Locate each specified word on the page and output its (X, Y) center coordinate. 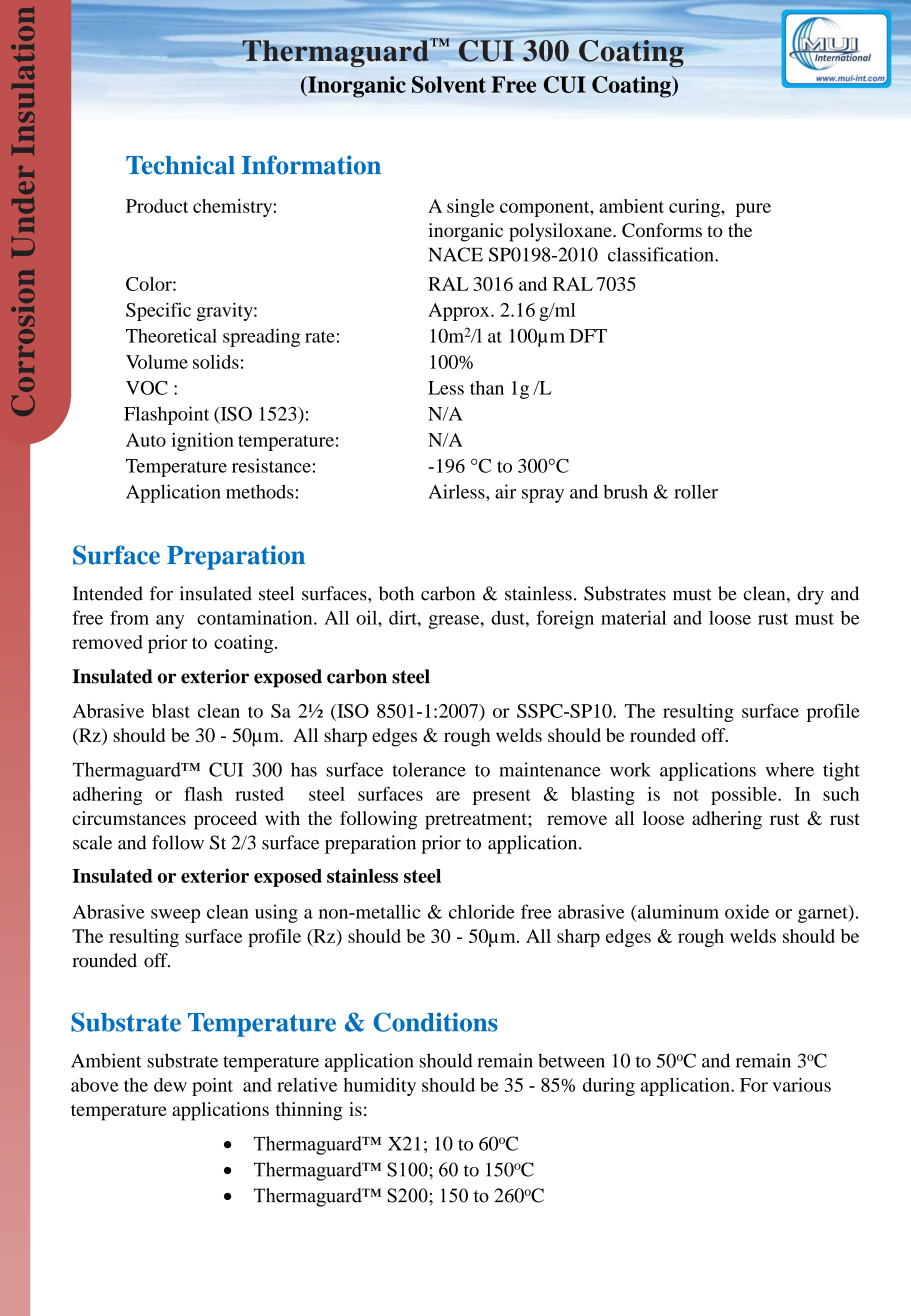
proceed (225, 820)
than (487, 388)
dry (810, 595)
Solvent (449, 84)
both (396, 593)
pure (753, 210)
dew (170, 1085)
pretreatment (477, 821)
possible (745, 796)
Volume (157, 362)
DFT (588, 336)
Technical (180, 165)
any (170, 622)
